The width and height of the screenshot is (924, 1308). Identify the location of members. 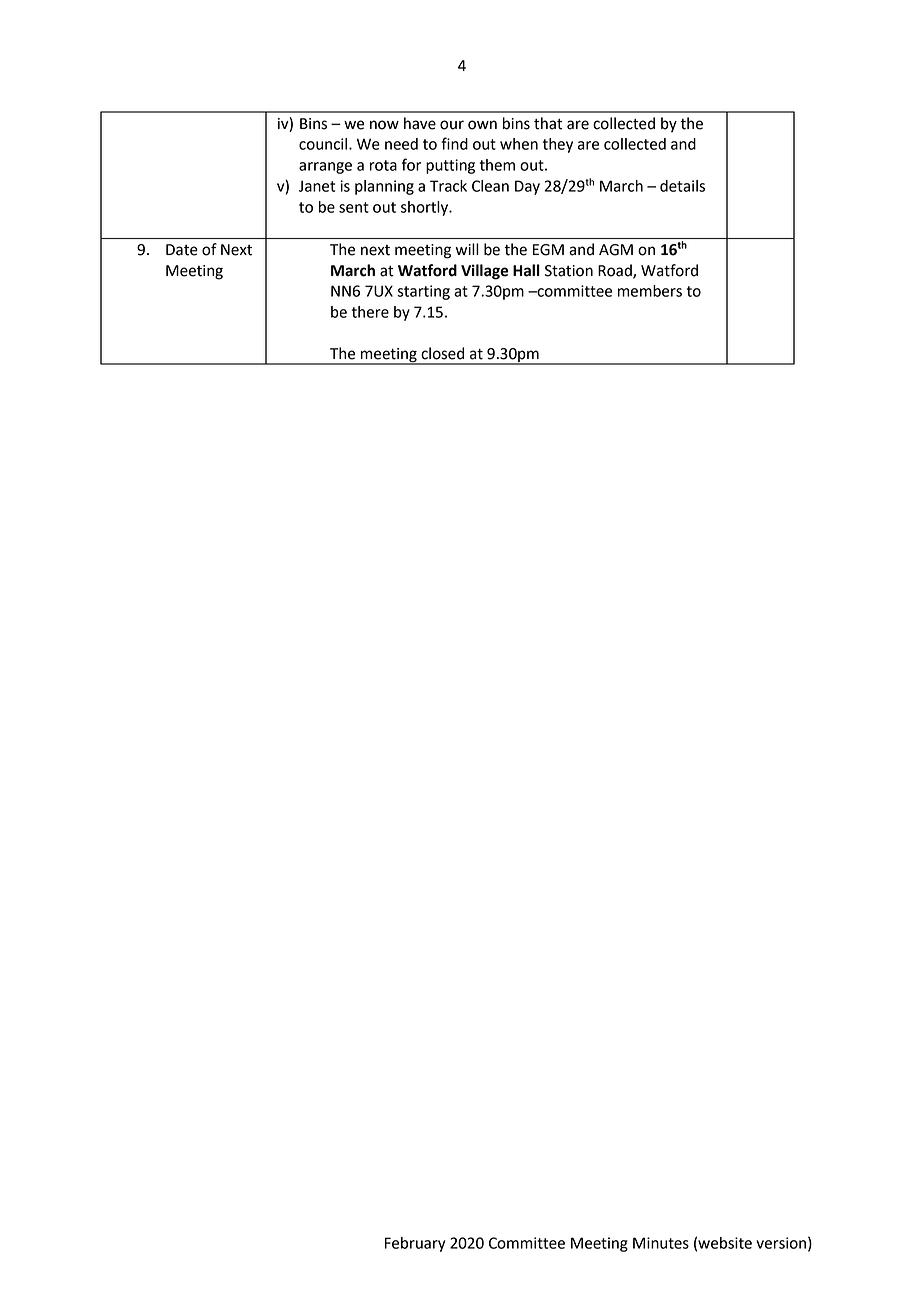
(650, 291).
